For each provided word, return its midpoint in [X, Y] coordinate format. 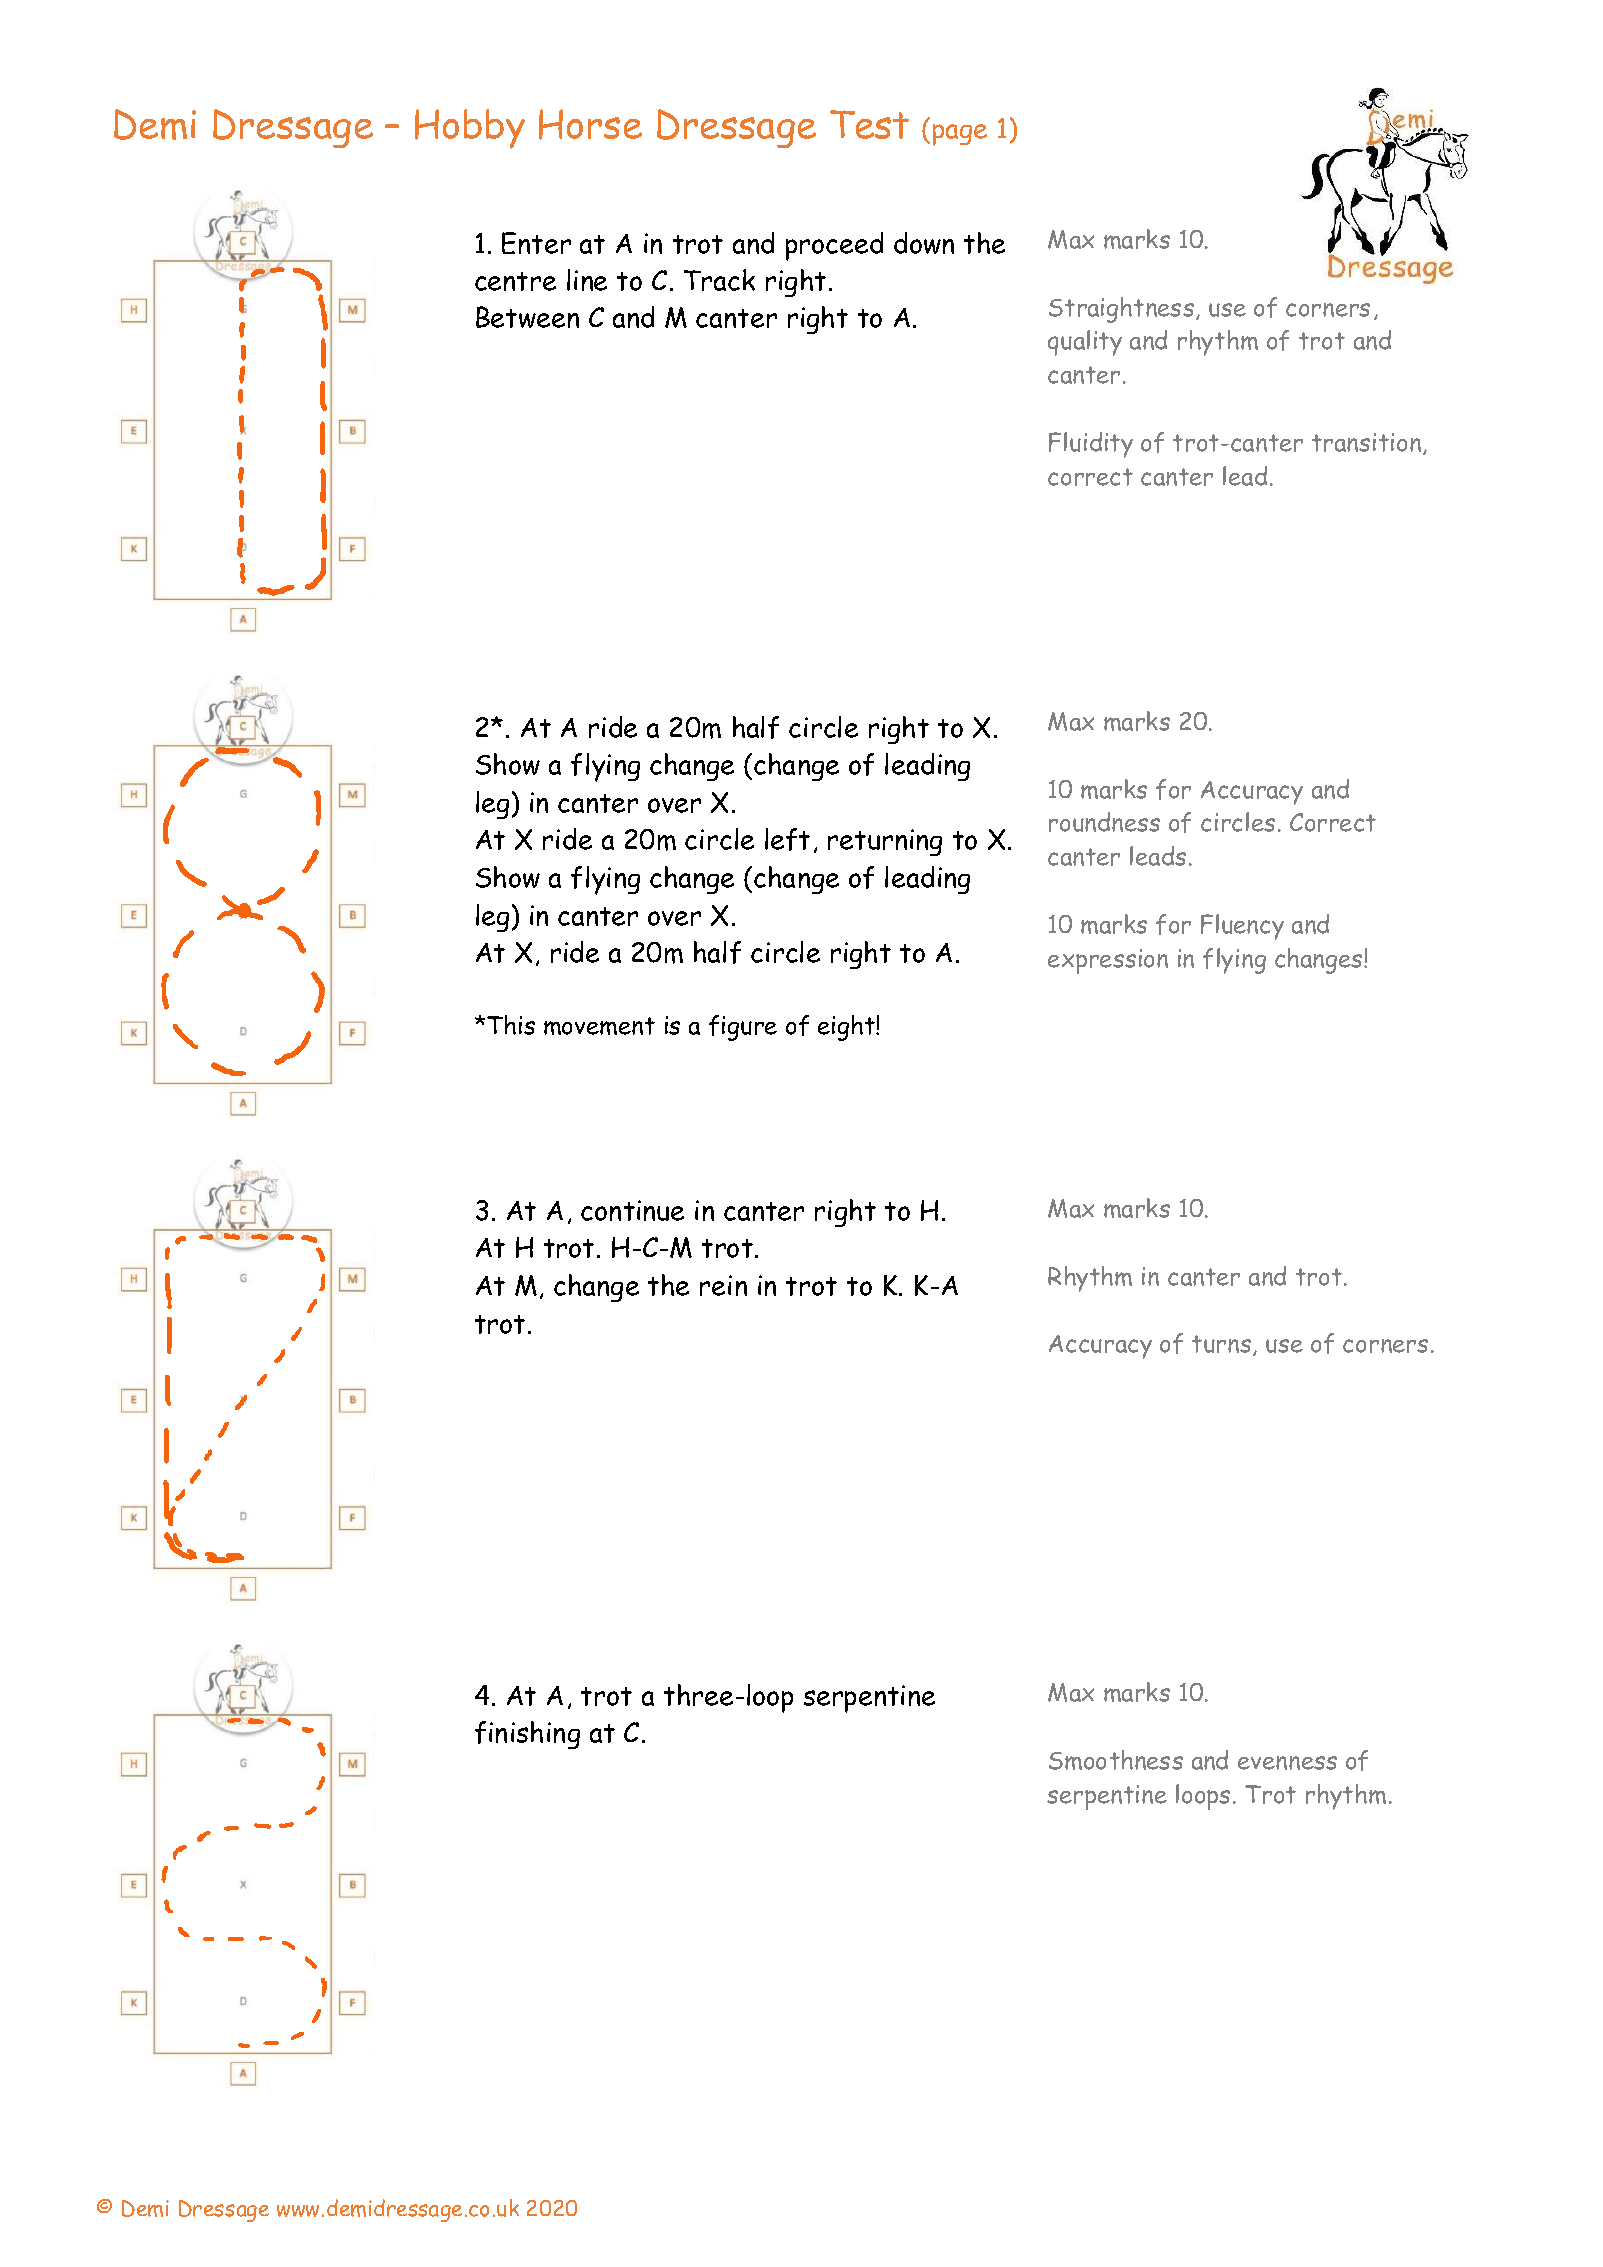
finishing [527, 1735]
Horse [590, 124]
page [960, 135]
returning [885, 842]
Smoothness [1116, 1760]
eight [847, 1028]
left [787, 839]
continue [632, 1210]
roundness [1104, 822]
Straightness [1121, 310]
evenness [1287, 1763]
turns [1221, 1344]
